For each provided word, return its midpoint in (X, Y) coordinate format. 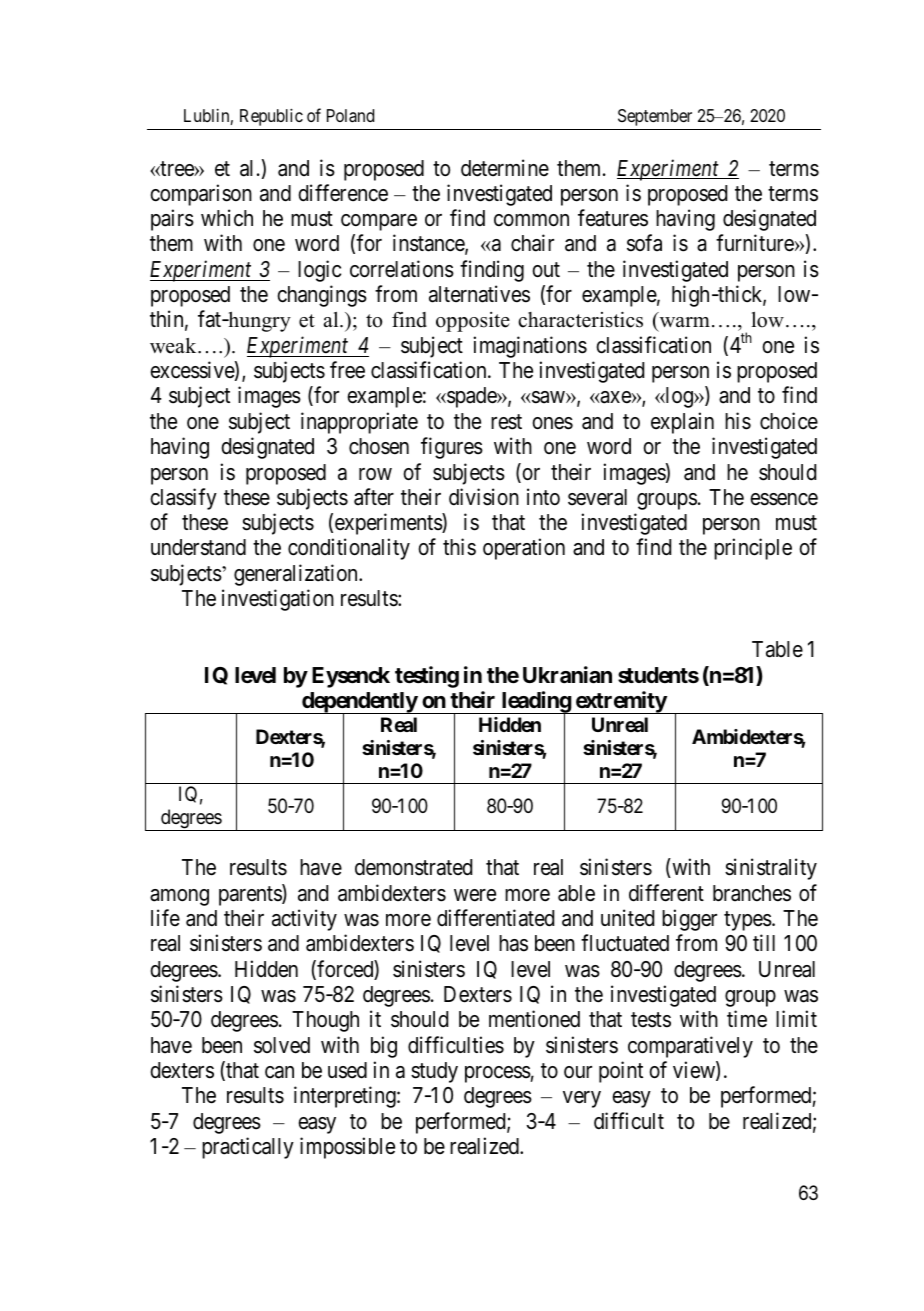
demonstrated (413, 867)
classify (183, 499)
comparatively (690, 1047)
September (655, 117)
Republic (271, 117)
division (484, 497)
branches (752, 893)
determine (505, 168)
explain (682, 423)
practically (248, 1148)
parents (251, 896)
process (498, 1074)
